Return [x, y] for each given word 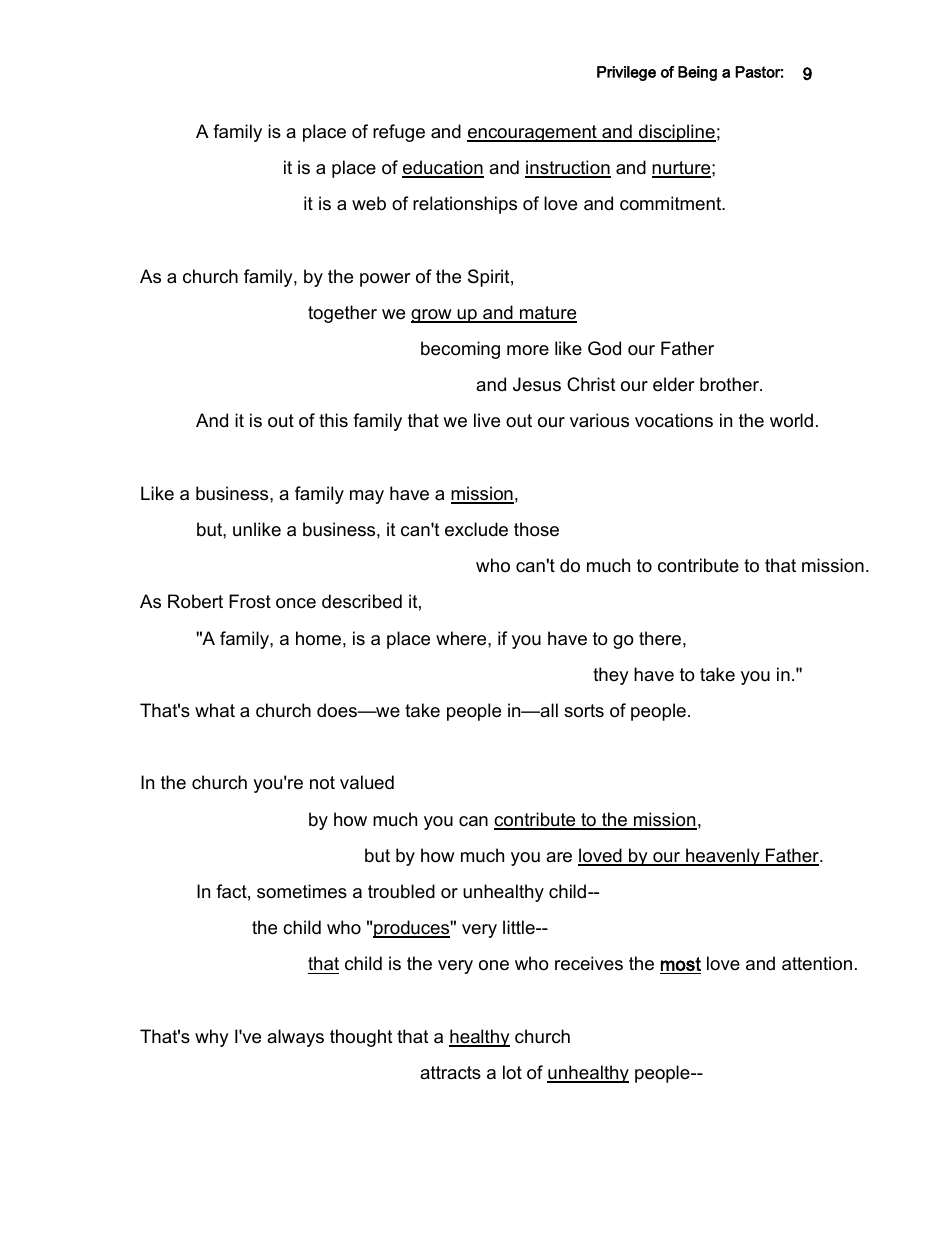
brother [730, 384]
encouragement [533, 133]
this [333, 420]
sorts [584, 711]
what [215, 710]
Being [697, 73]
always [295, 1038]
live [487, 420]
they [611, 676]
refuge [399, 133]
